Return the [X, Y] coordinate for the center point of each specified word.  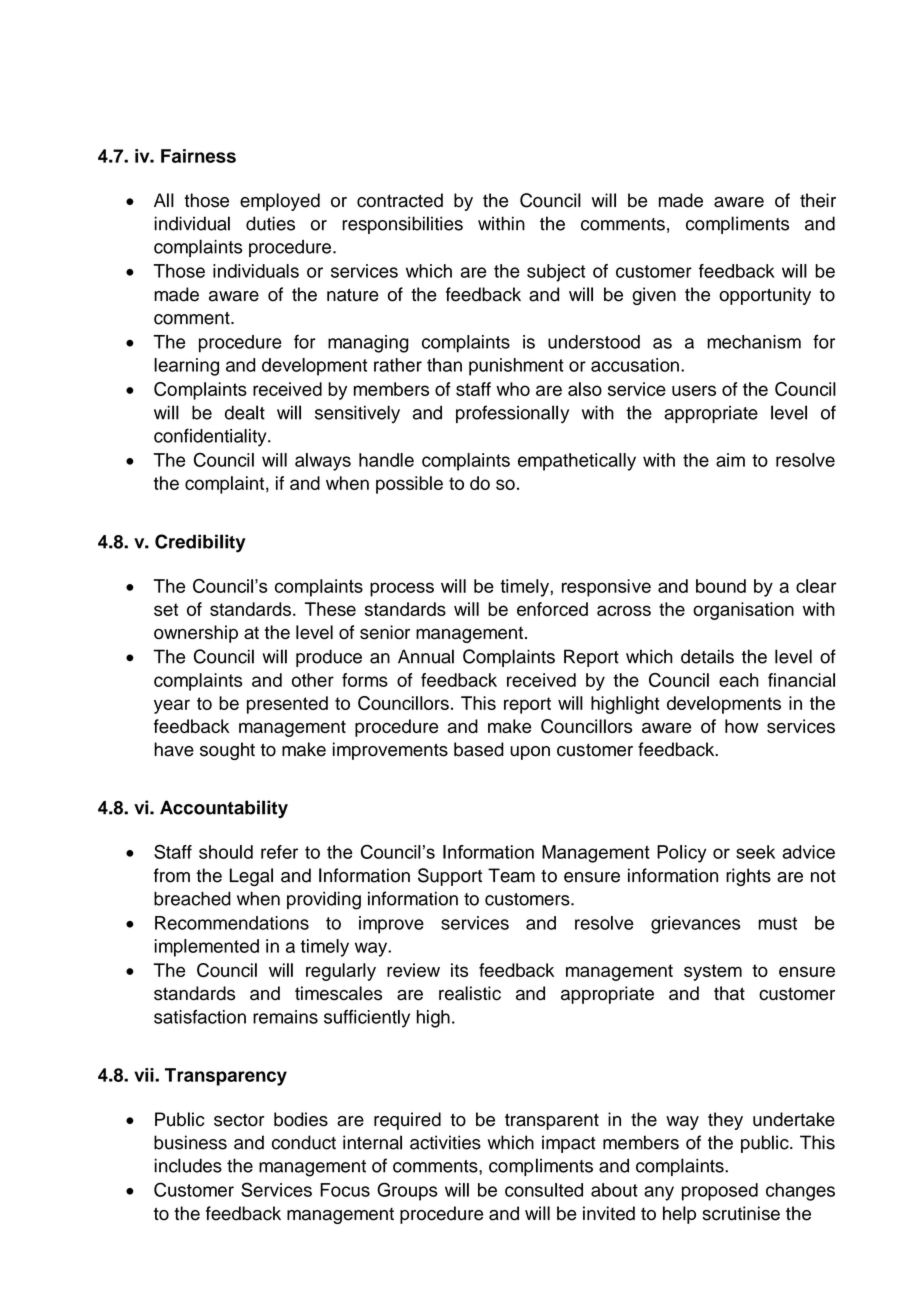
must [777, 923]
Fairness [198, 156]
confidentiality [211, 437]
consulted [544, 1190]
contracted [400, 200]
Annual [426, 656]
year [172, 706]
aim [730, 460]
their [818, 200]
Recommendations [232, 923]
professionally [512, 414]
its [459, 970]
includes [188, 1165]
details [707, 656]
